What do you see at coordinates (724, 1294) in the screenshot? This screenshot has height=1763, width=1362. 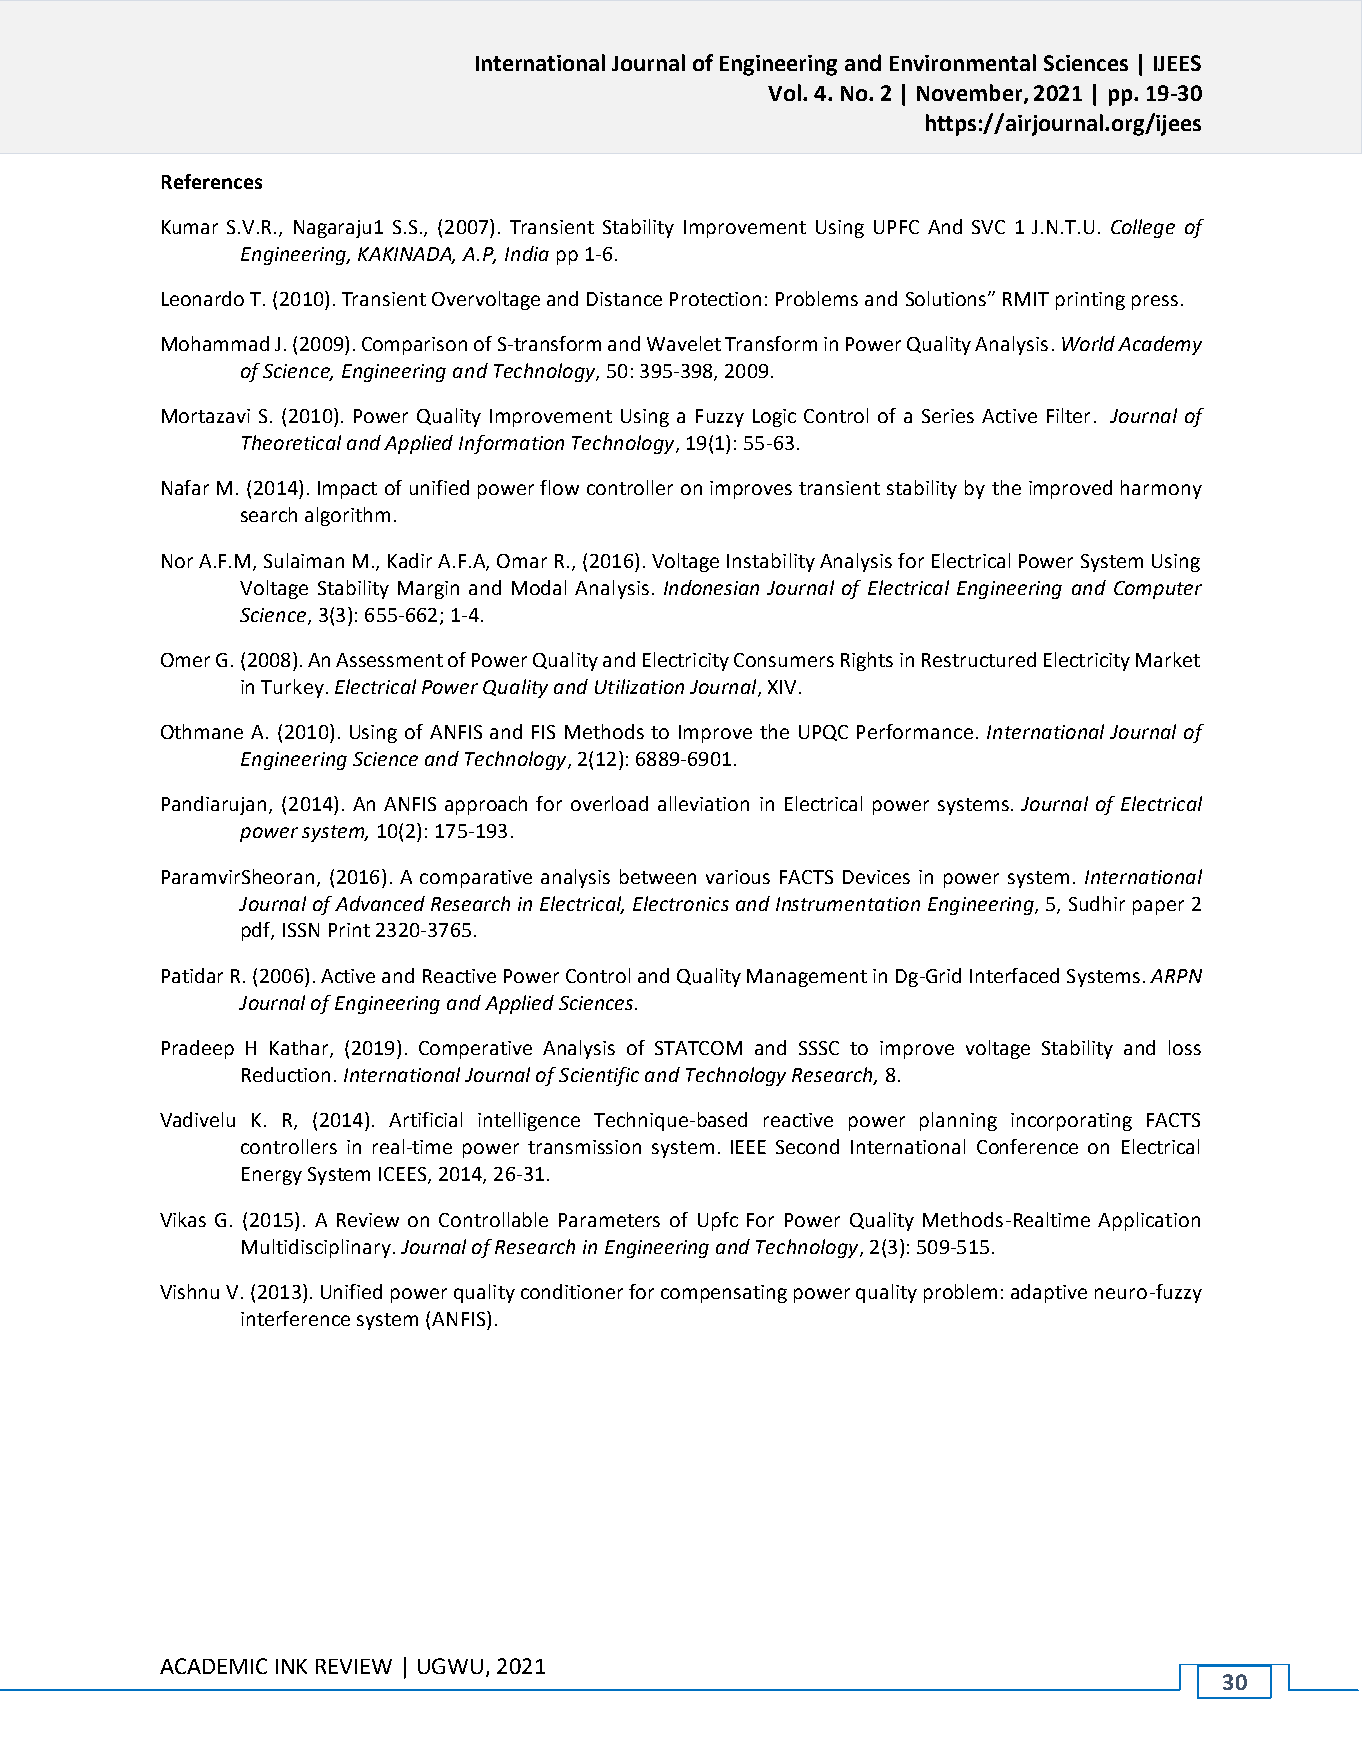 I see `compensating` at bounding box center [724, 1294].
